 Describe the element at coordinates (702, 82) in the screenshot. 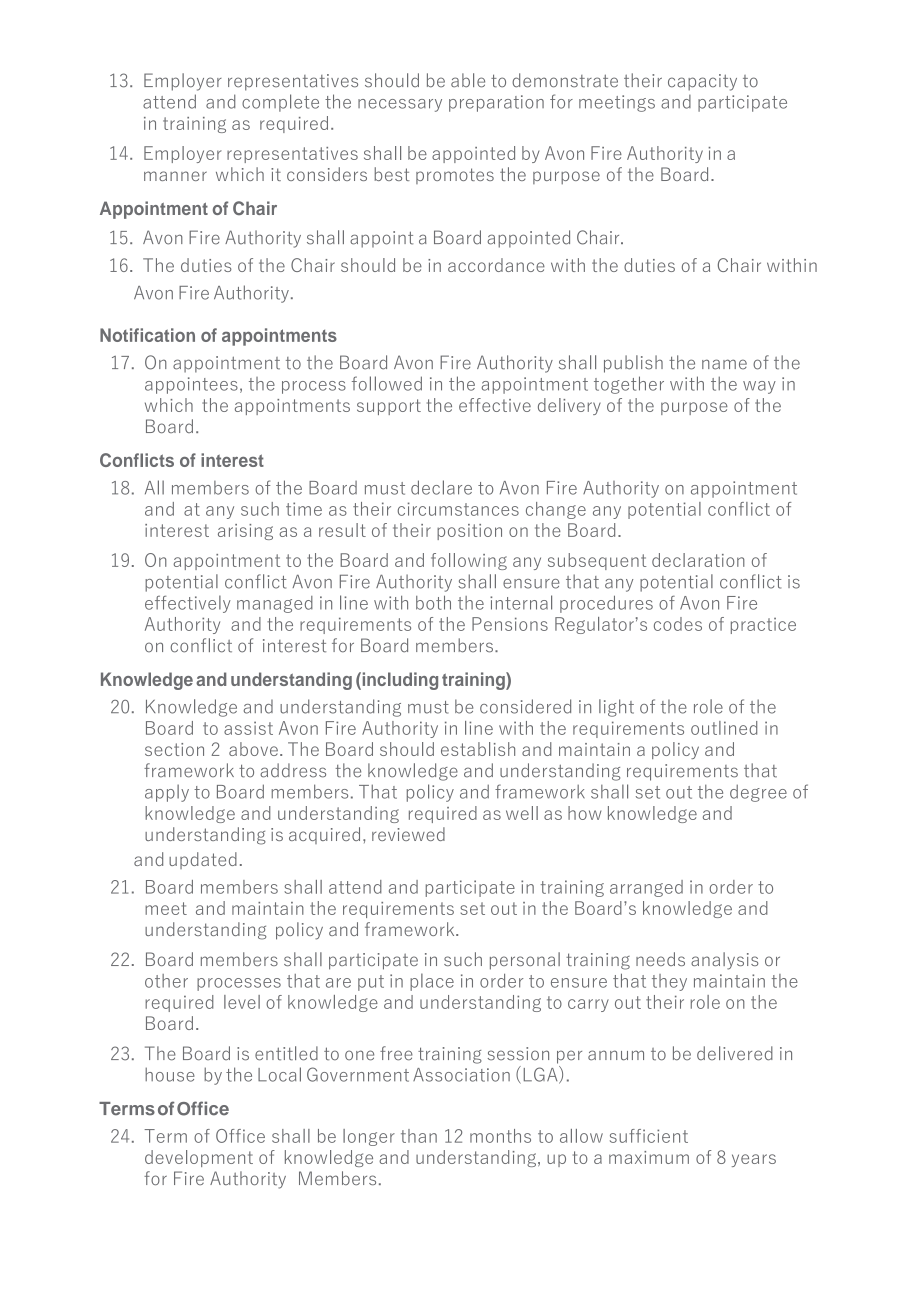

I see `capacity` at that location.
